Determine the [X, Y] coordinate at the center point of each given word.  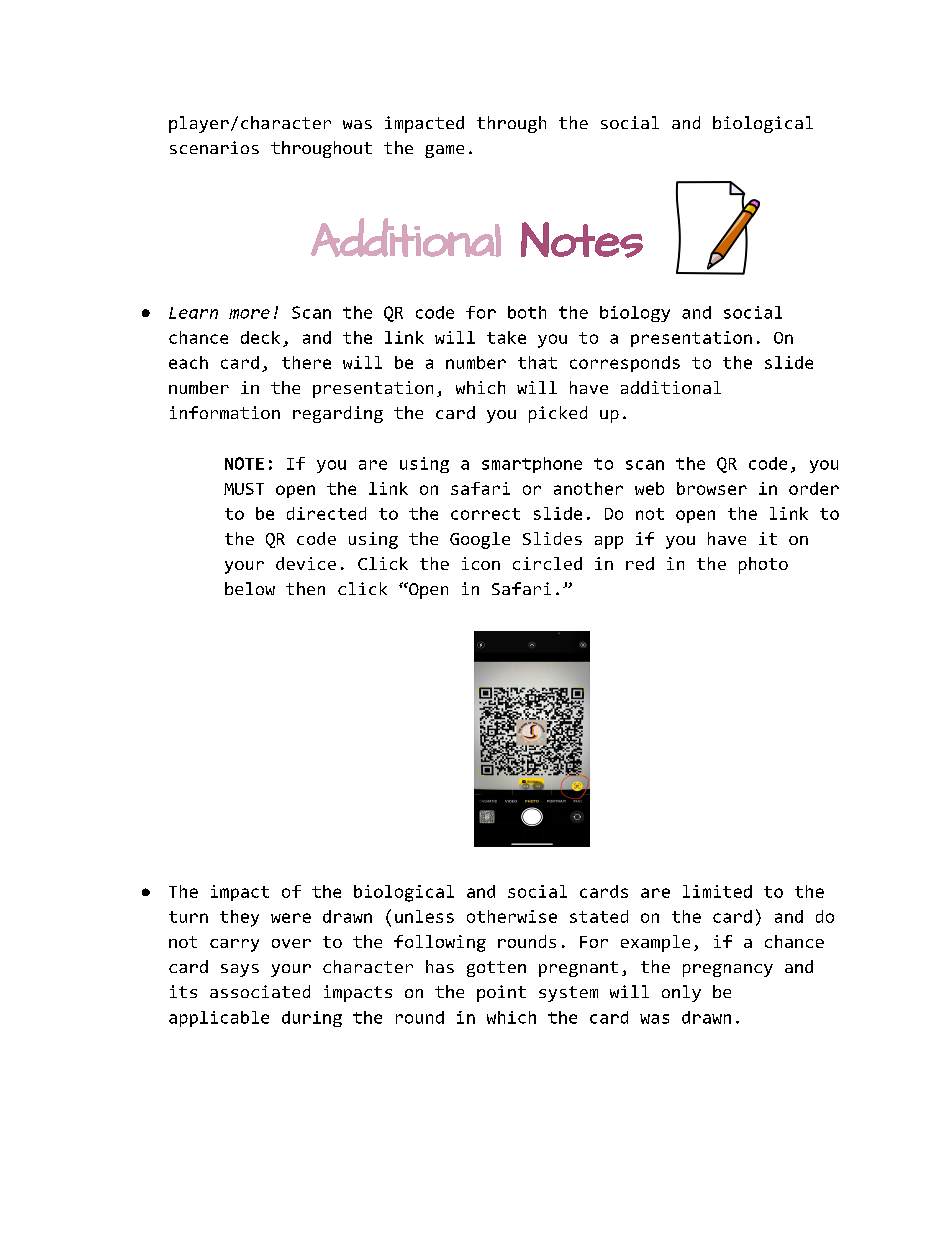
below [250, 588]
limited [717, 891]
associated [260, 991]
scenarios [214, 147]
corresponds [625, 364]
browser [712, 488]
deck [260, 337]
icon [481, 563]
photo [763, 565]
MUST [244, 489]
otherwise [512, 916]
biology [635, 314]
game [444, 151]
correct [485, 514]
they [239, 918]
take [506, 337]
